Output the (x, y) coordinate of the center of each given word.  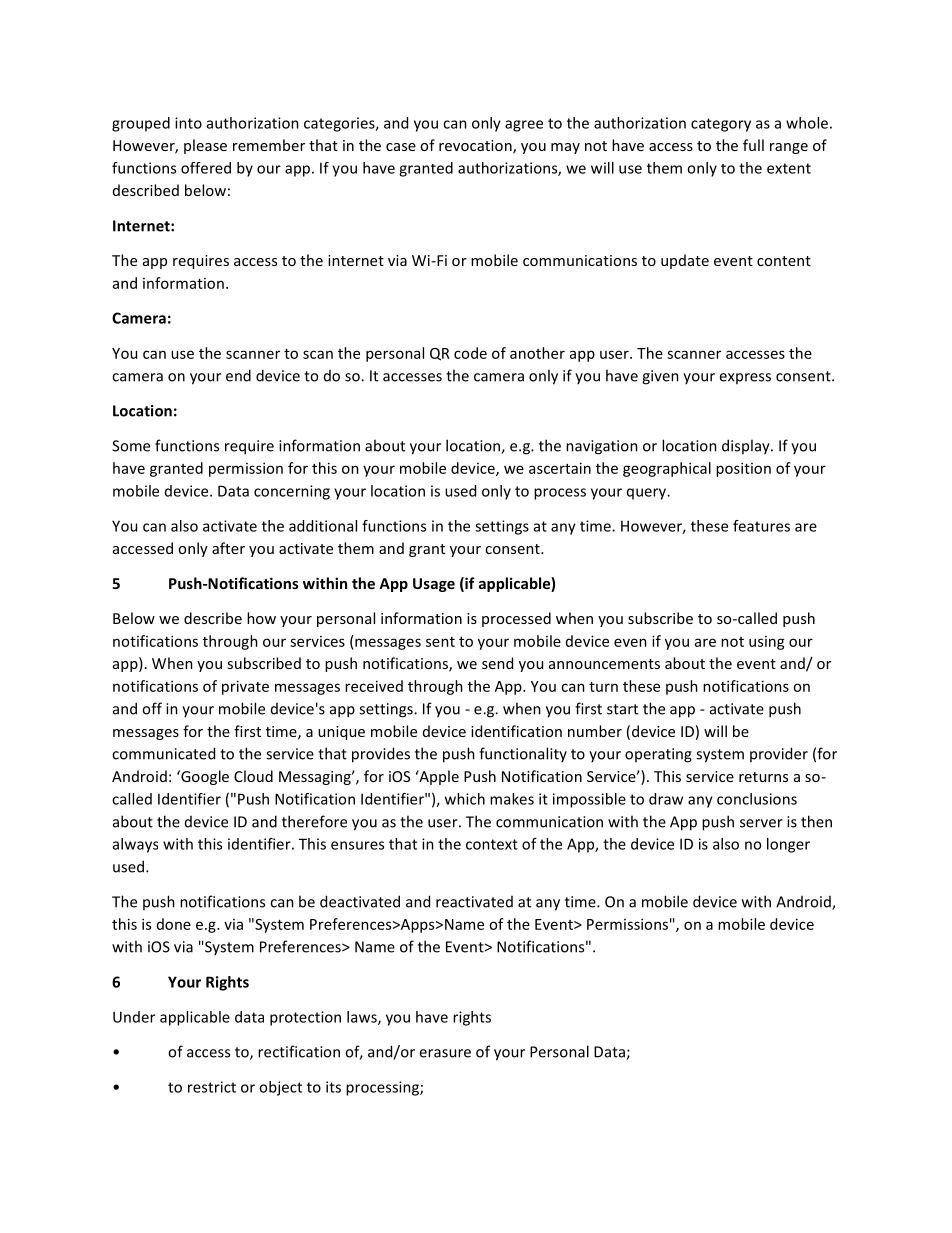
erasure (445, 1053)
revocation (476, 147)
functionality (523, 754)
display (747, 447)
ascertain (560, 468)
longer (788, 845)
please (205, 146)
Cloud (253, 776)
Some (131, 446)
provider (779, 754)
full (753, 145)
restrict (212, 1087)
